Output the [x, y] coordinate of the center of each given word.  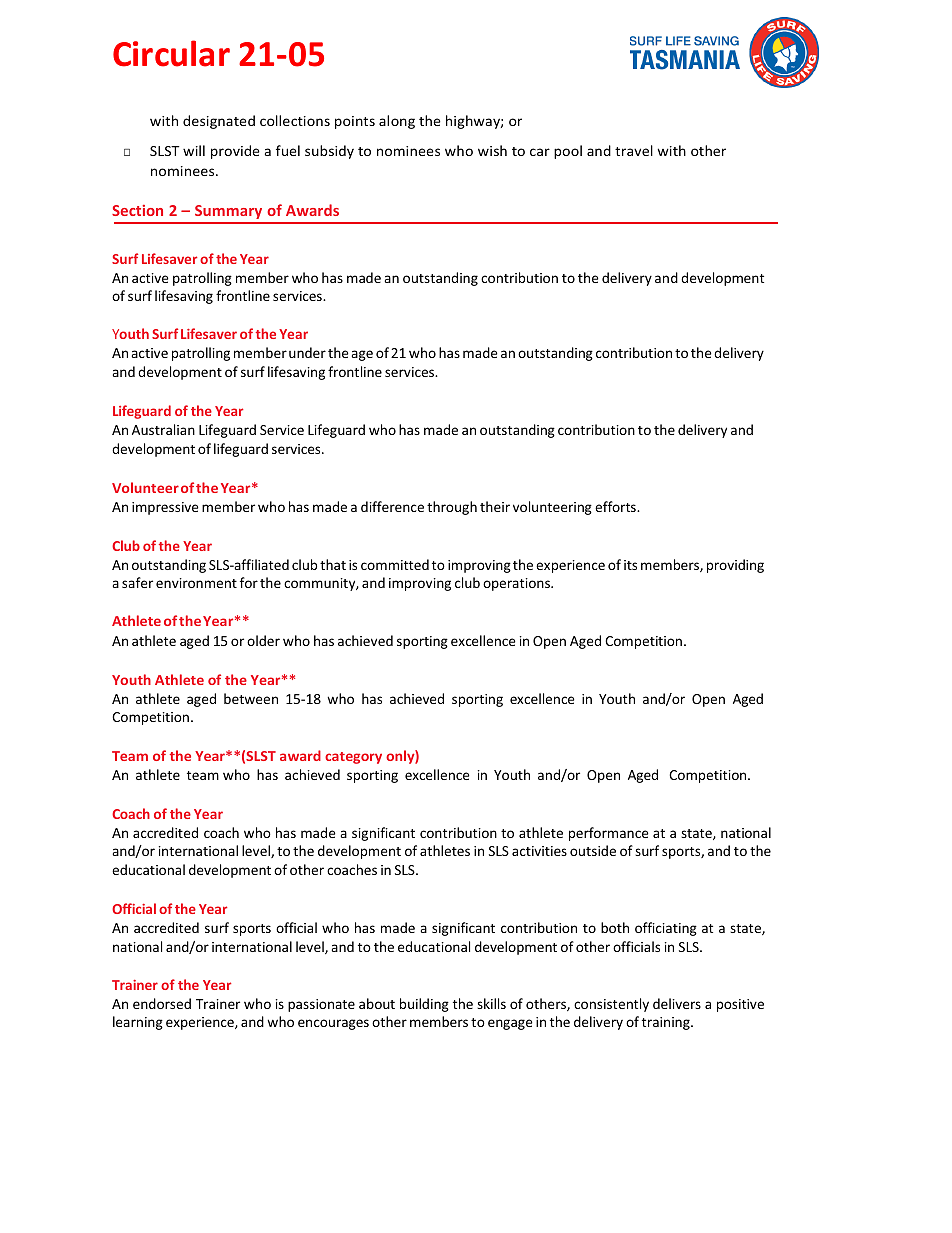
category [353, 758]
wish [492, 150]
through [452, 508]
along [397, 122]
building [424, 1005]
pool [568, 152]
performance [609, 834]
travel [634, 150]
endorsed [162, 1003]
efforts [616, 506]
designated [219, 122]
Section [137, 210]
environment [196, 583]
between [251, 698]
